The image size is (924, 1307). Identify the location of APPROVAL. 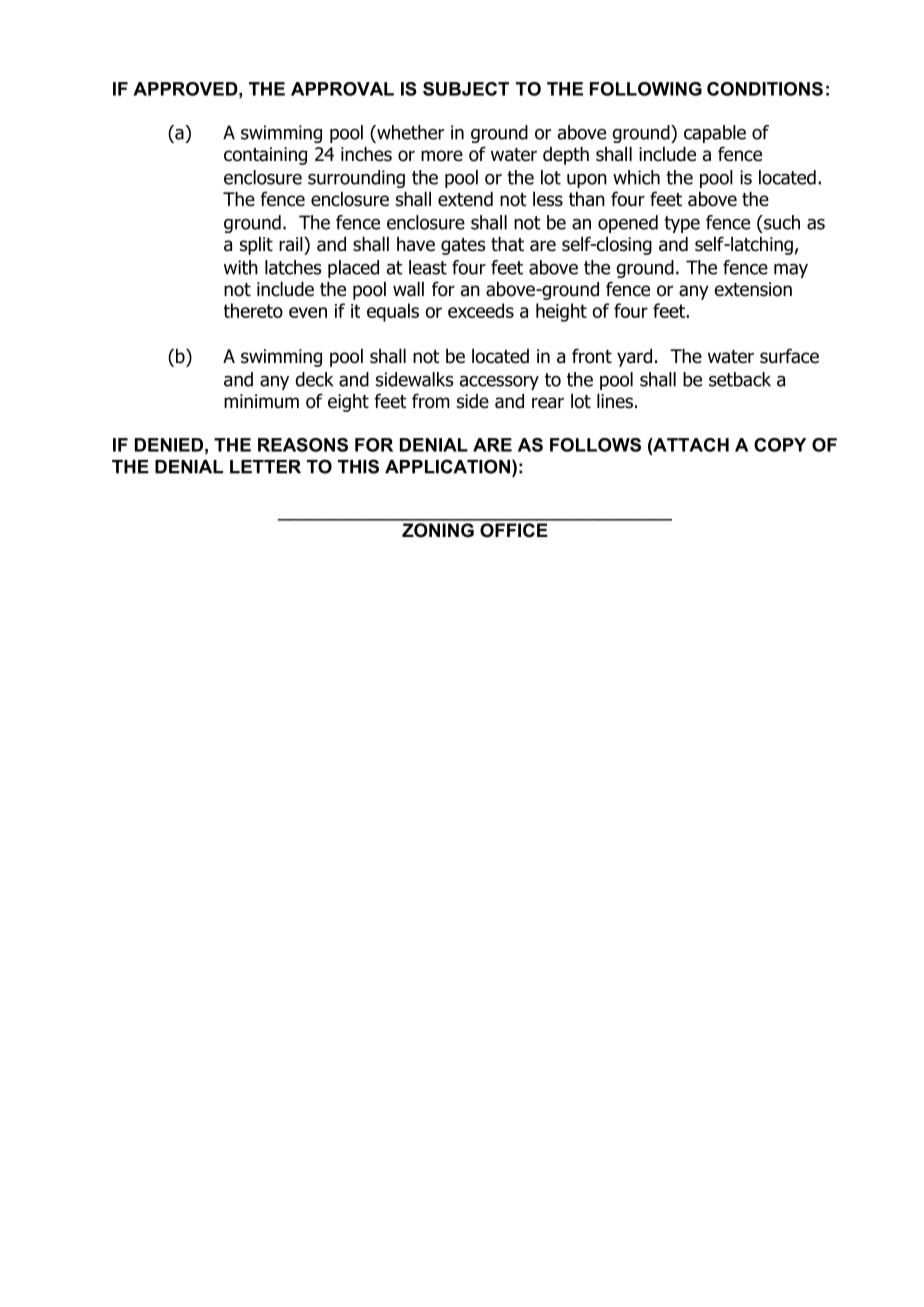
(342, 89).
